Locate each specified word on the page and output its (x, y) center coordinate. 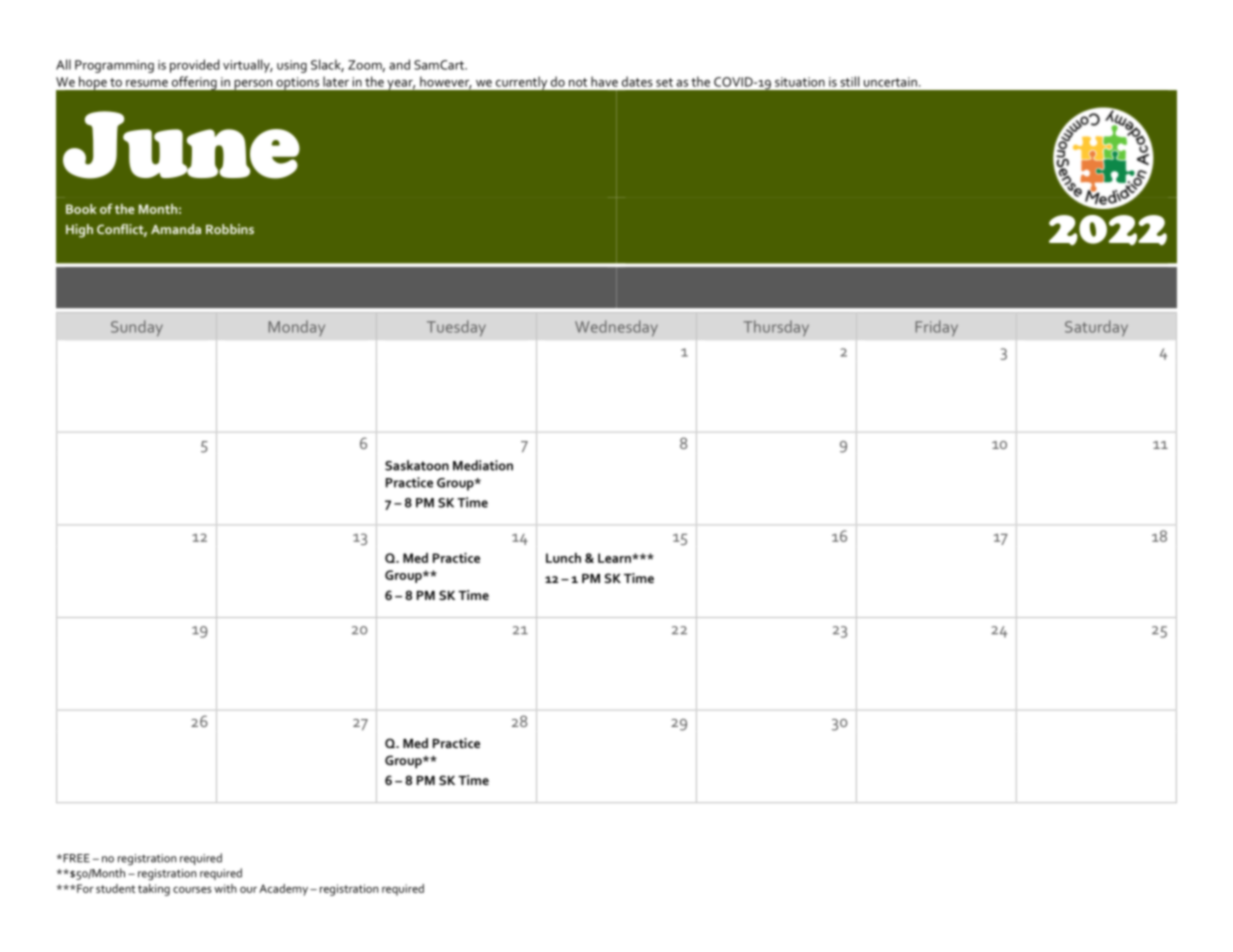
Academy (285, 890)
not (578, 82)
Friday (937, 328)
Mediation (483, 465)
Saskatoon (417, 465)
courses (192, 890)
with (225, 888)
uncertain (890, 82)
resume (147, 83)
